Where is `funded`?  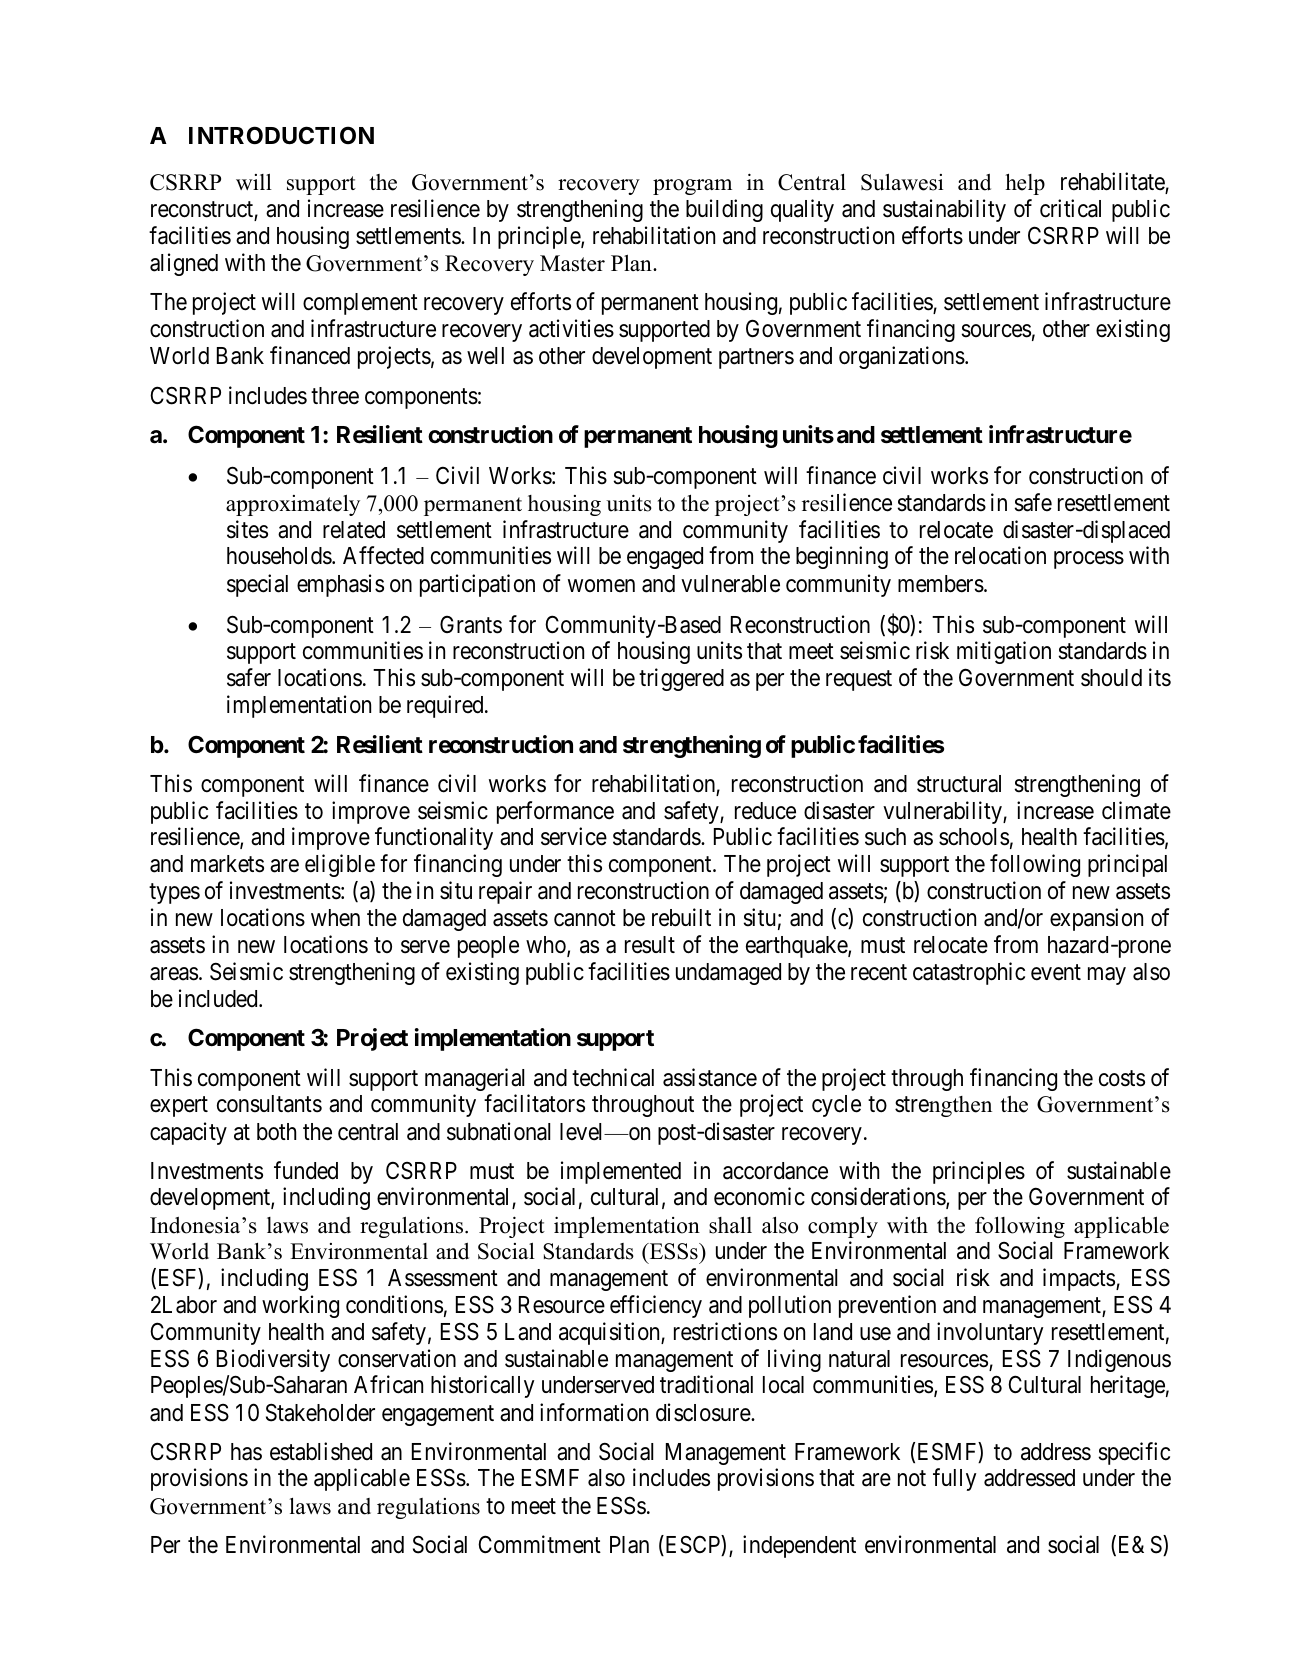
funded is located at coordinates (306, 1170).
